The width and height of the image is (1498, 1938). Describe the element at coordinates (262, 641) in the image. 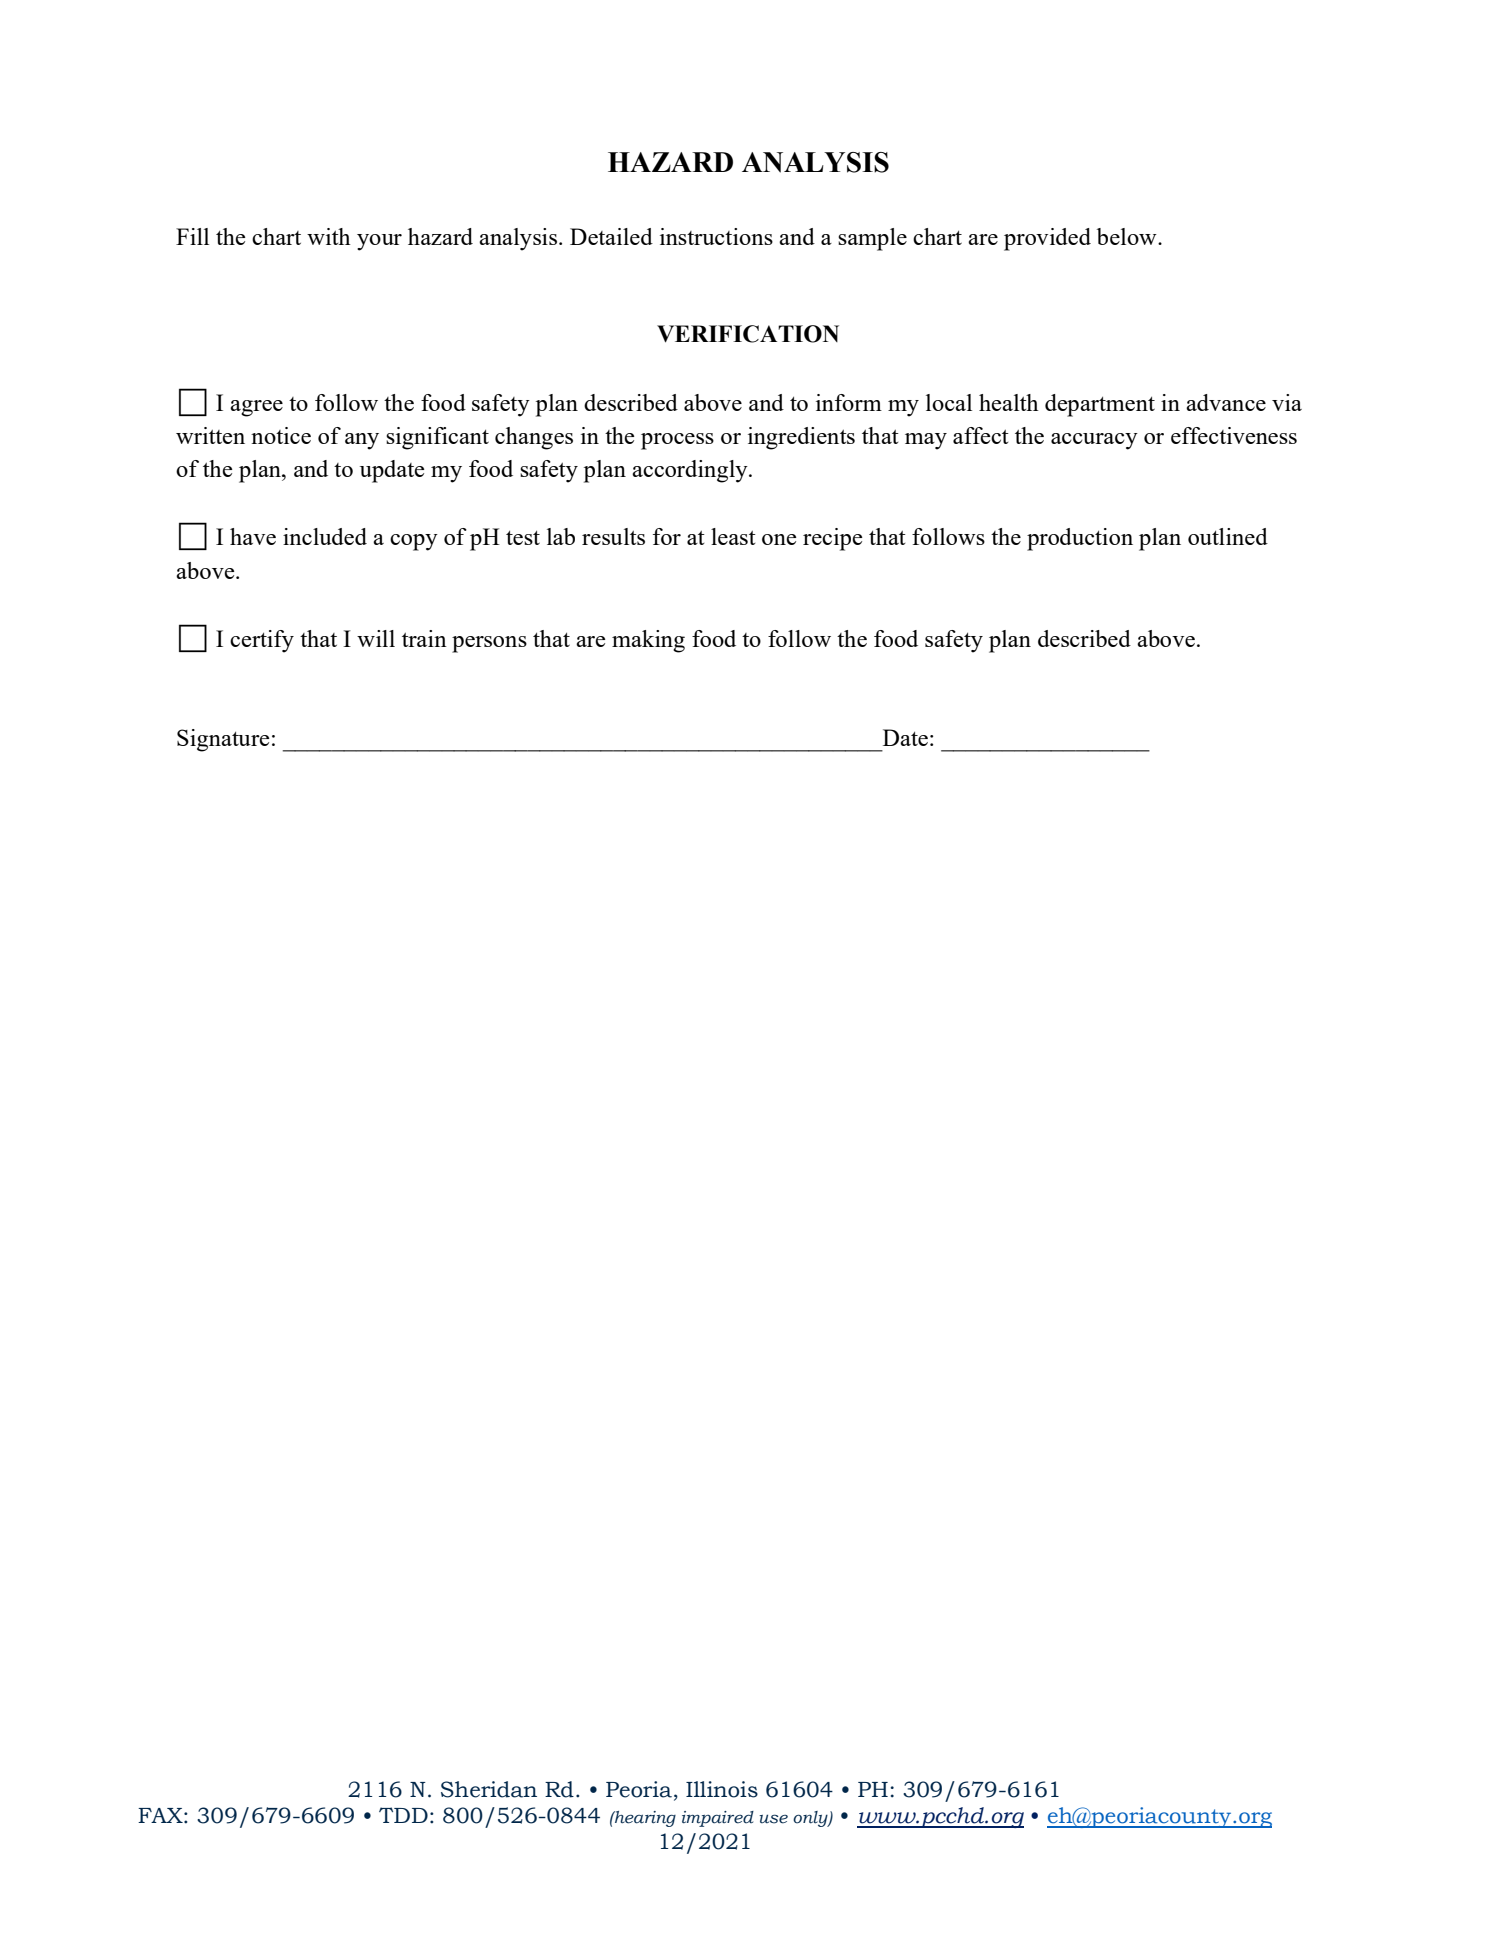

I see `certify` at that location.
